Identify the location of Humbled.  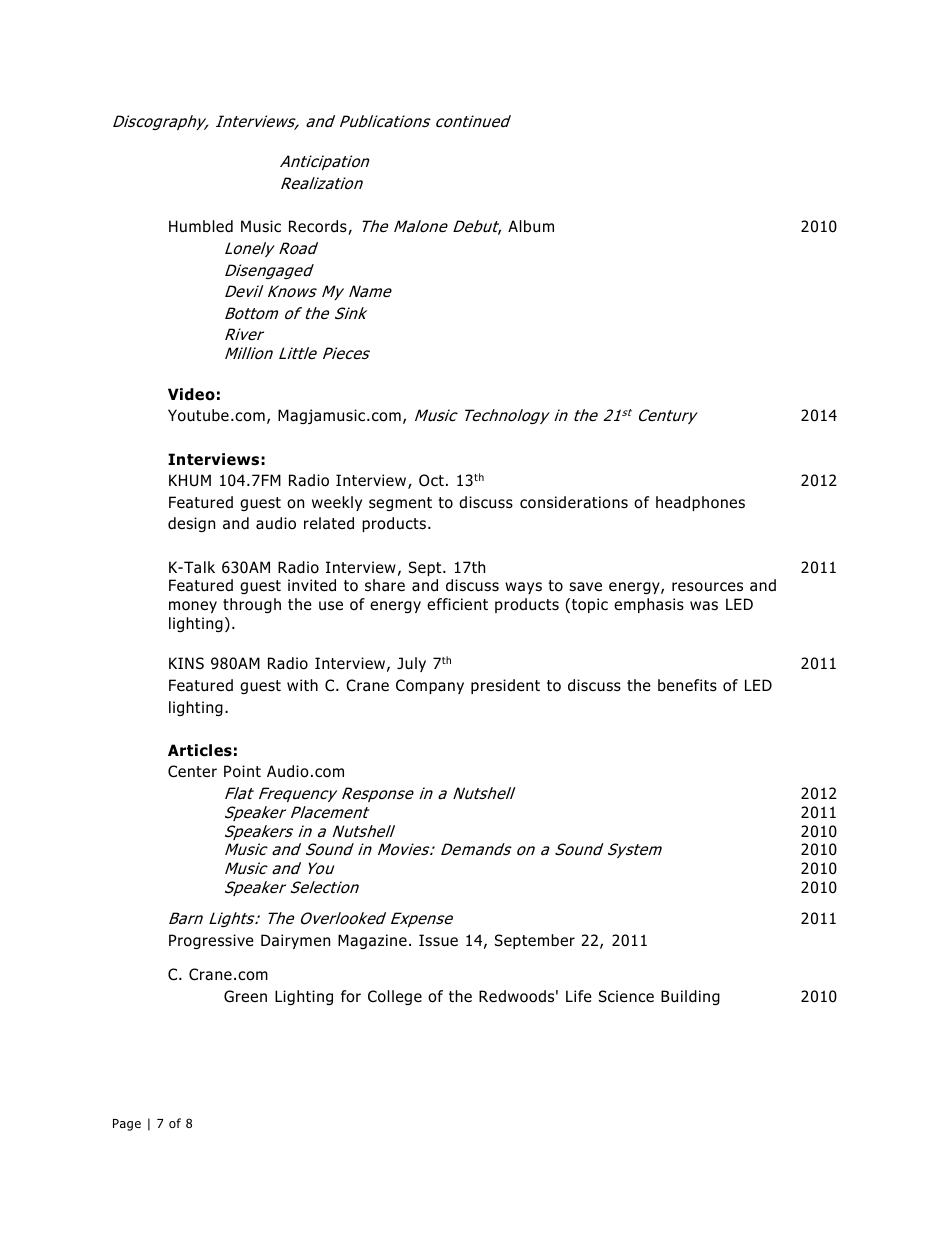
(201, 226).
